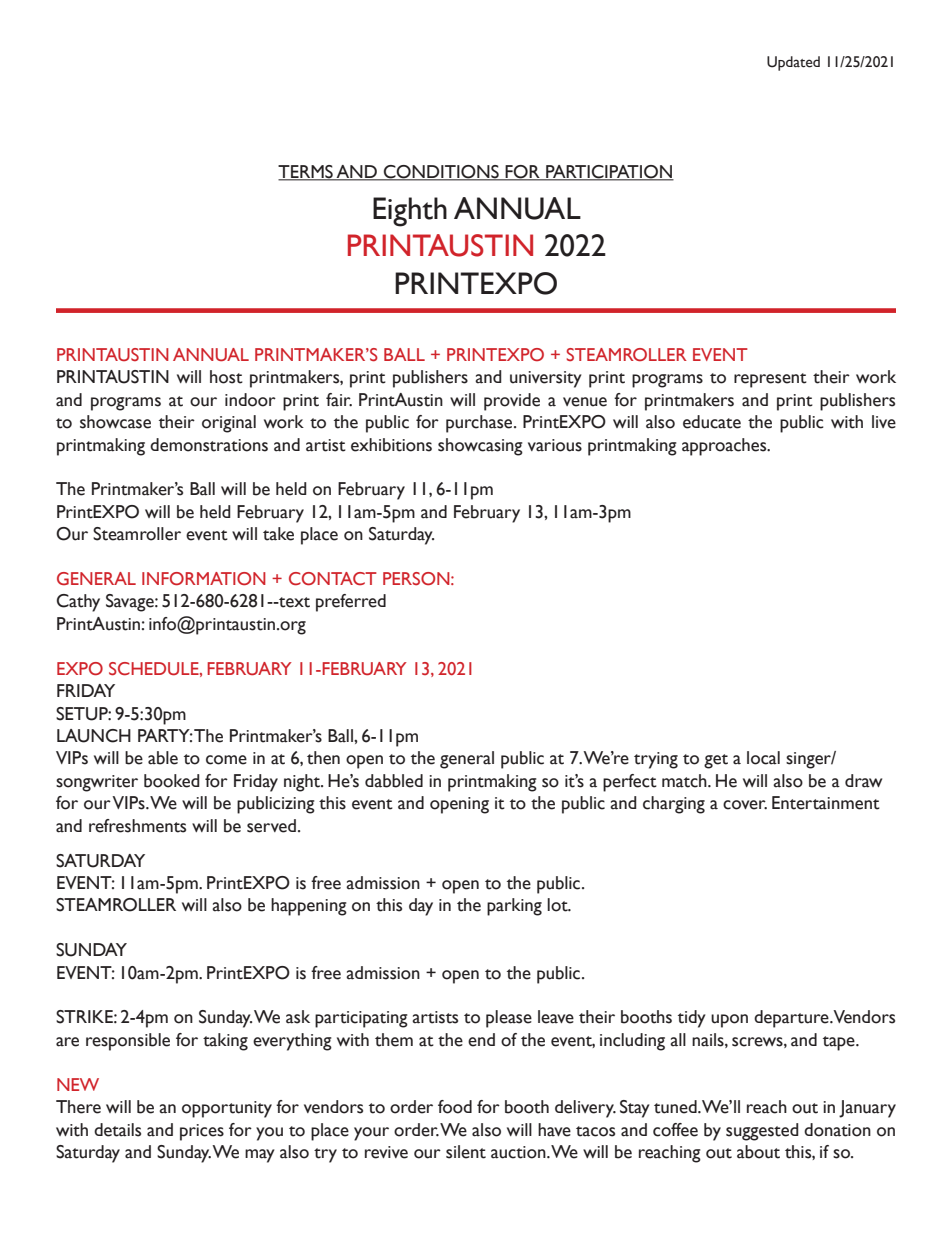 The height and width of the page is (1233, 952). I want to click on showcasing, so click(480, 447).
